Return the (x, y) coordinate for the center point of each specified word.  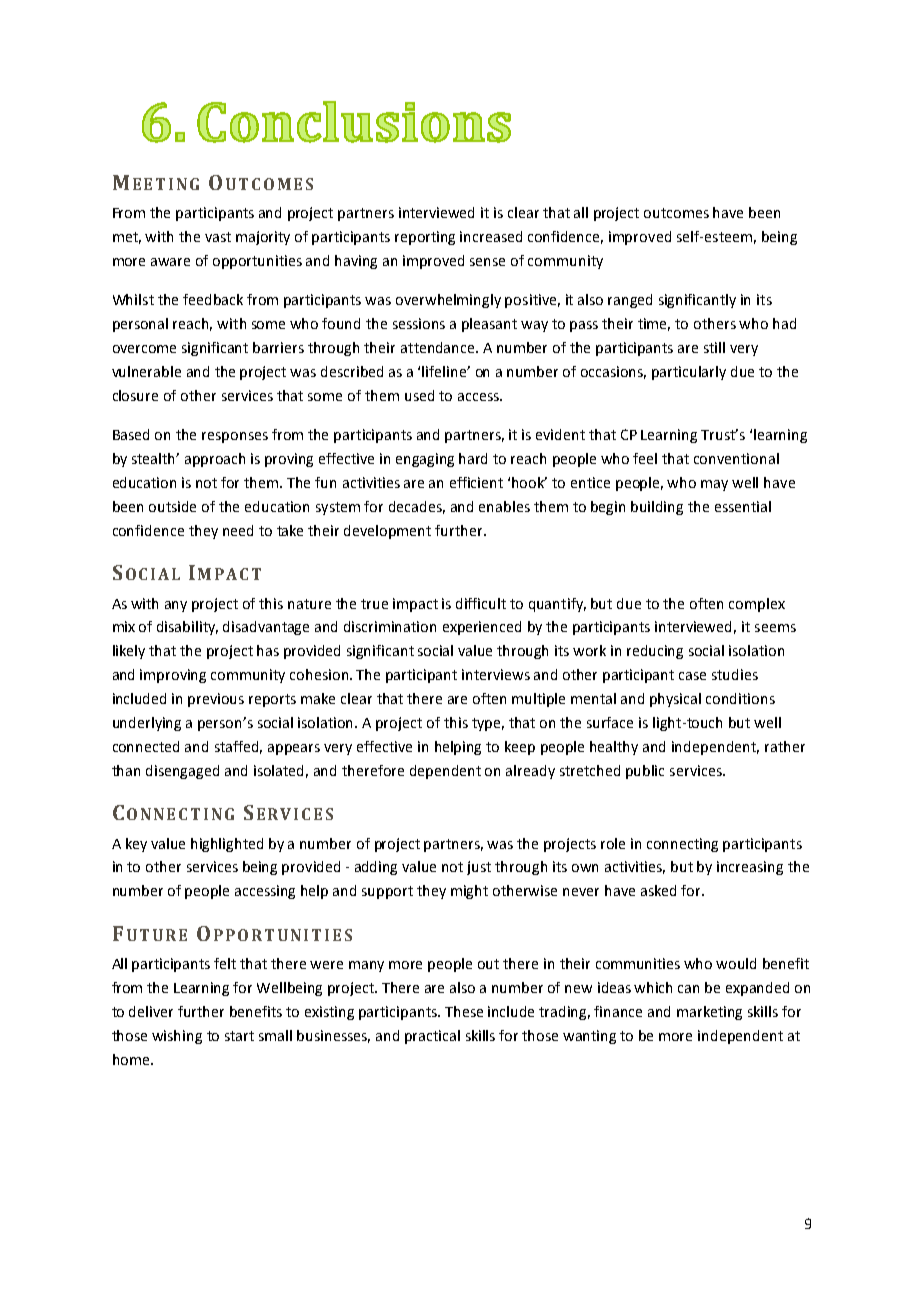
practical (432, 1037)
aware (170, 262)
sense (487, 262)
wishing (177, 1037)
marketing (709, 1013)
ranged (630, 301)
